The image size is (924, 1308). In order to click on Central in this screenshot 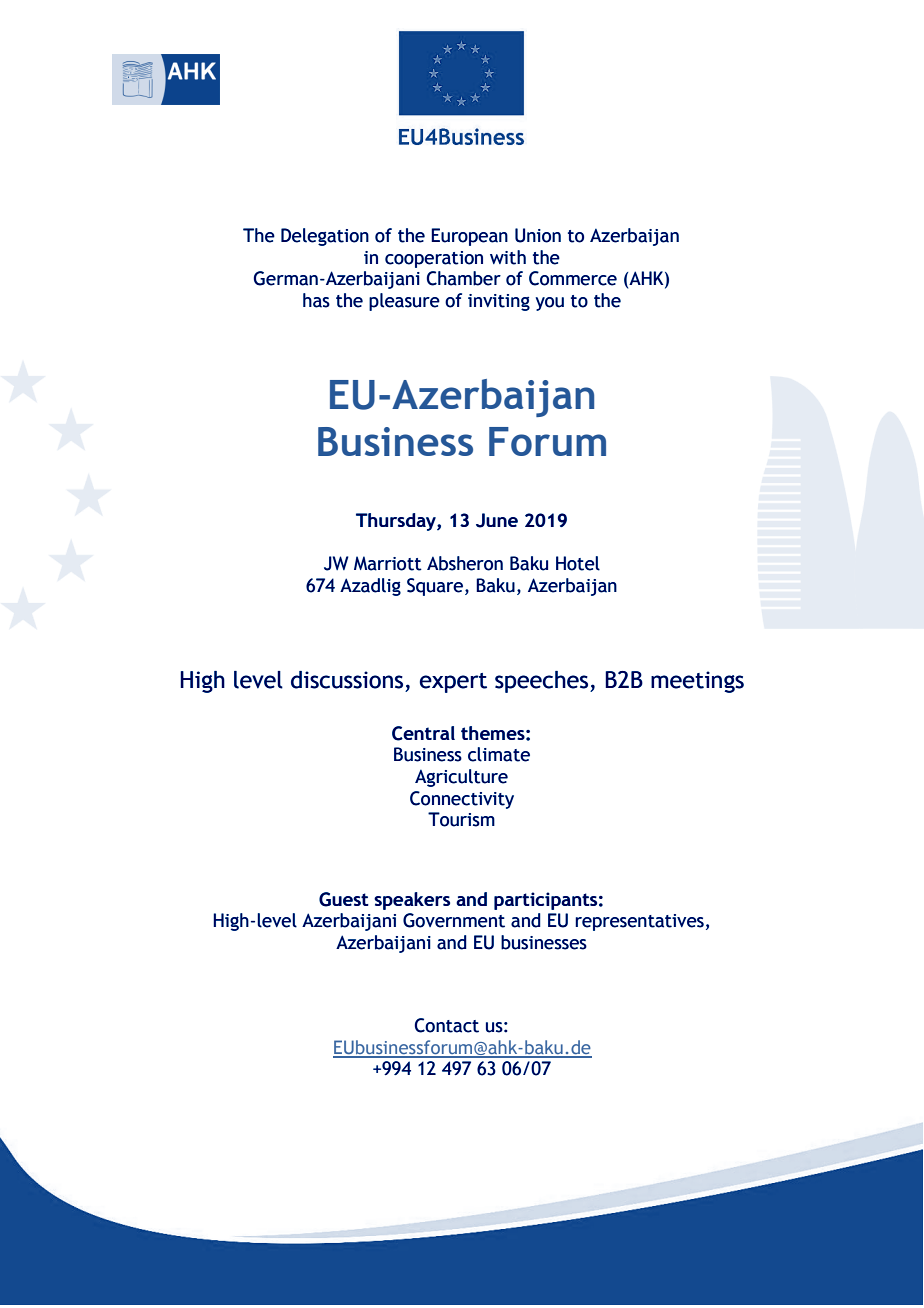, I will do `click(423, 733)`.
